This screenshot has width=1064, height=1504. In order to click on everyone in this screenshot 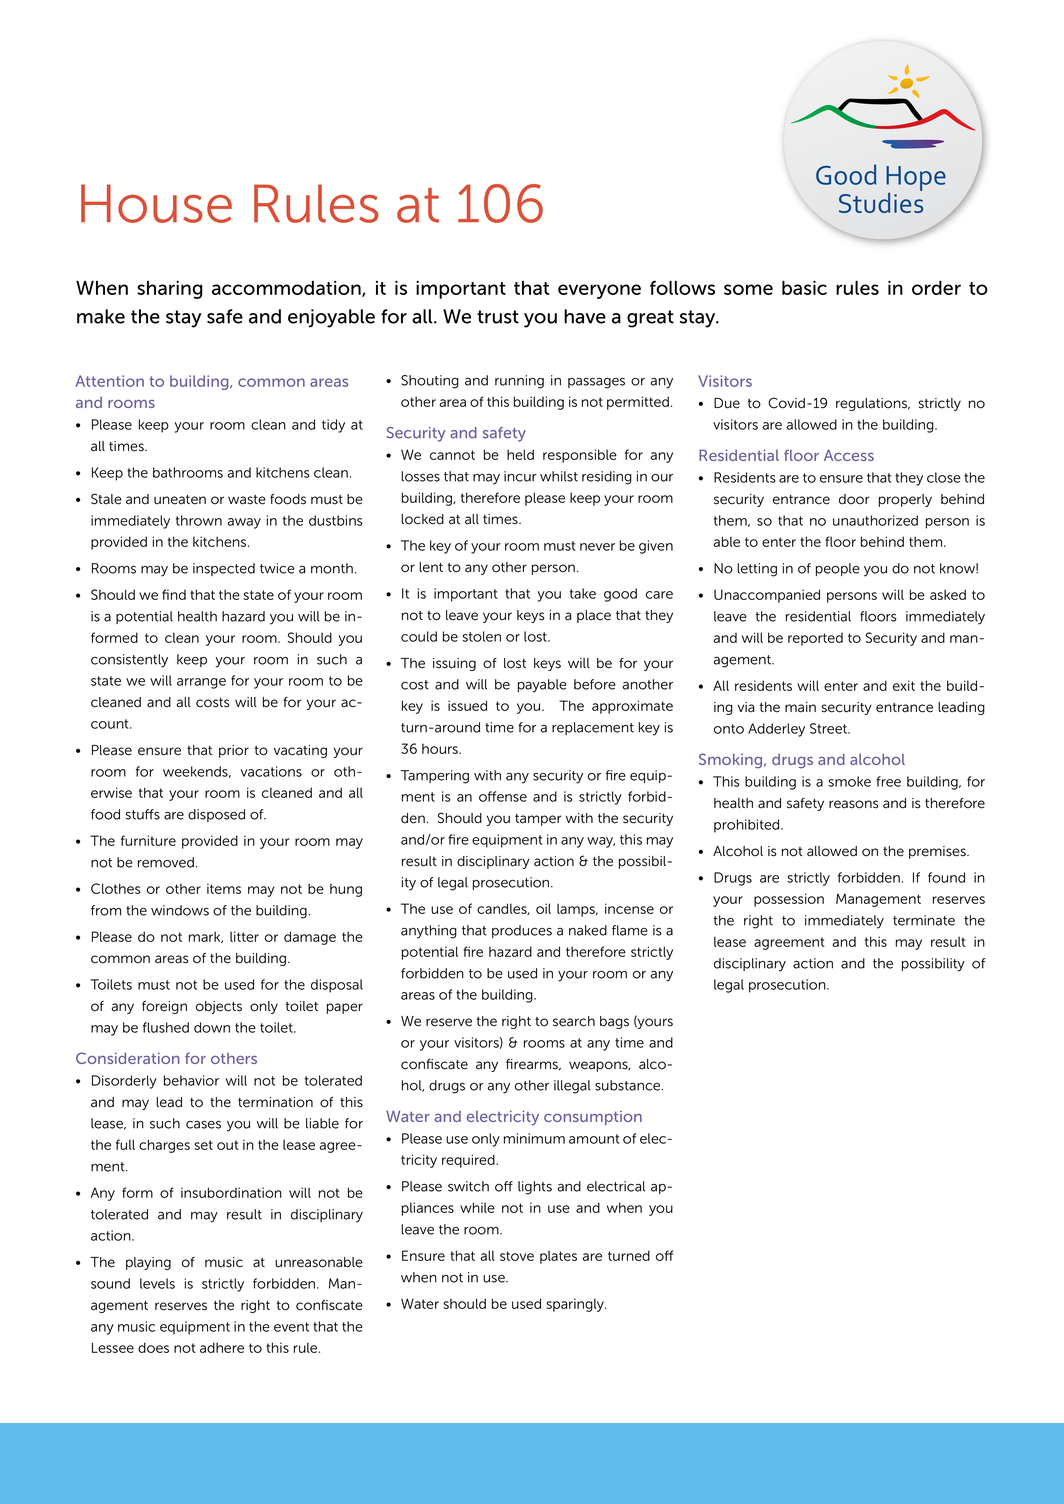, I will do `click(599, 291)`.
